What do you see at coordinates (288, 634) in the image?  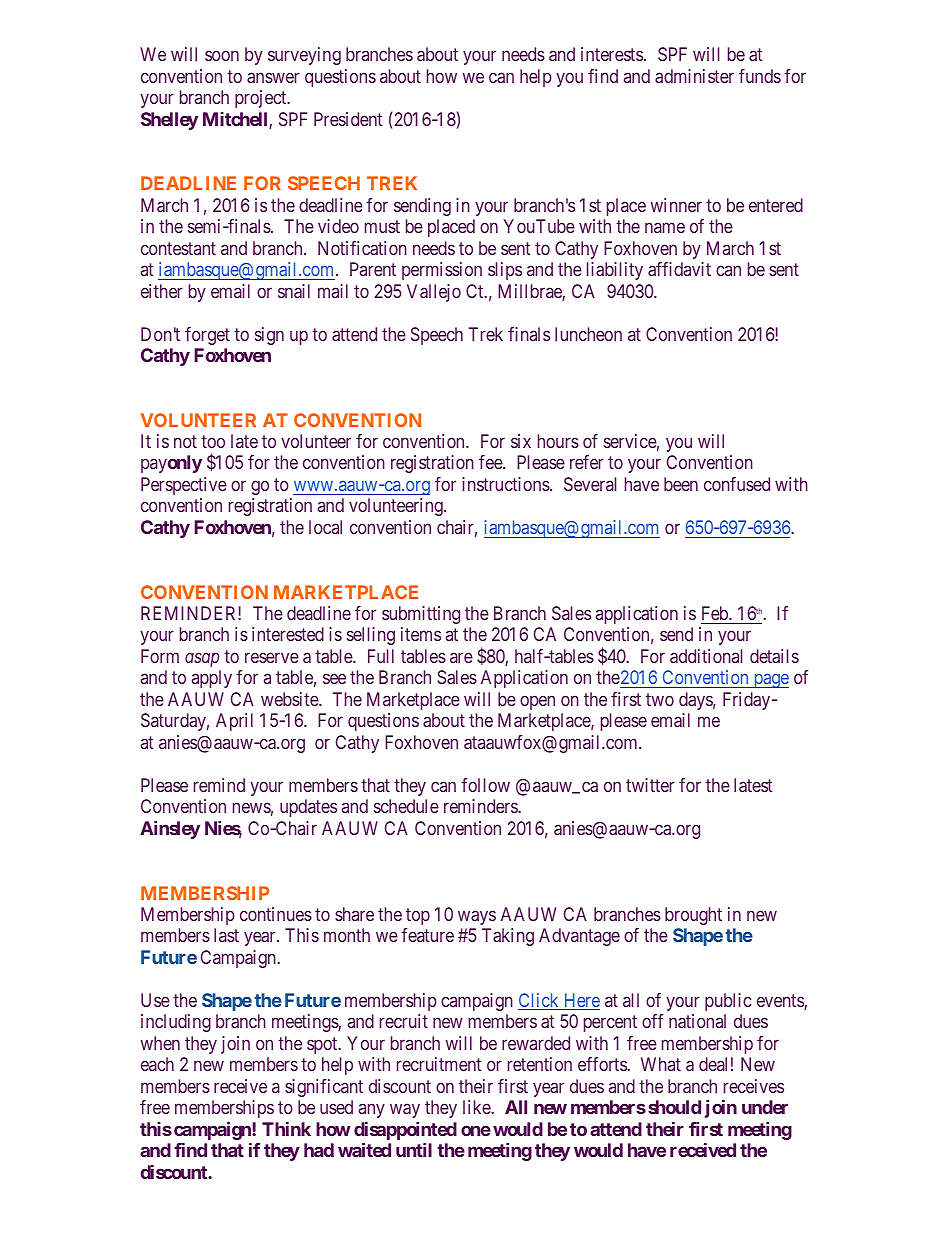 I see `interested` at bounding box center [288, 634].
